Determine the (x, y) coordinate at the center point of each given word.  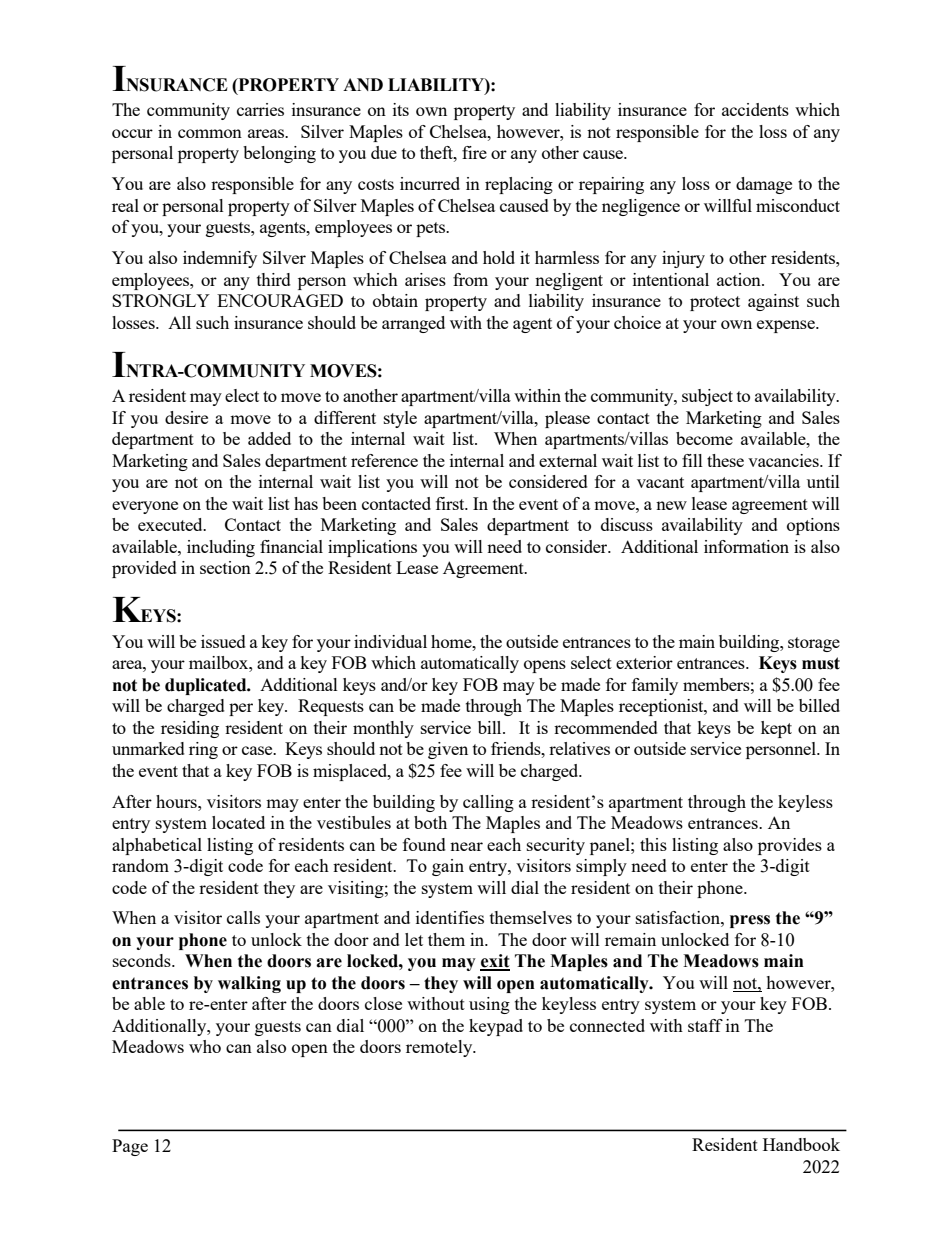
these (725, 460)
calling (488, 803)
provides (790, 846)
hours (177, 801)
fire (474, 152)
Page (130, 1147)
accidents (755, 109)
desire (186, 417)
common (210, 133)
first (451, 503)
